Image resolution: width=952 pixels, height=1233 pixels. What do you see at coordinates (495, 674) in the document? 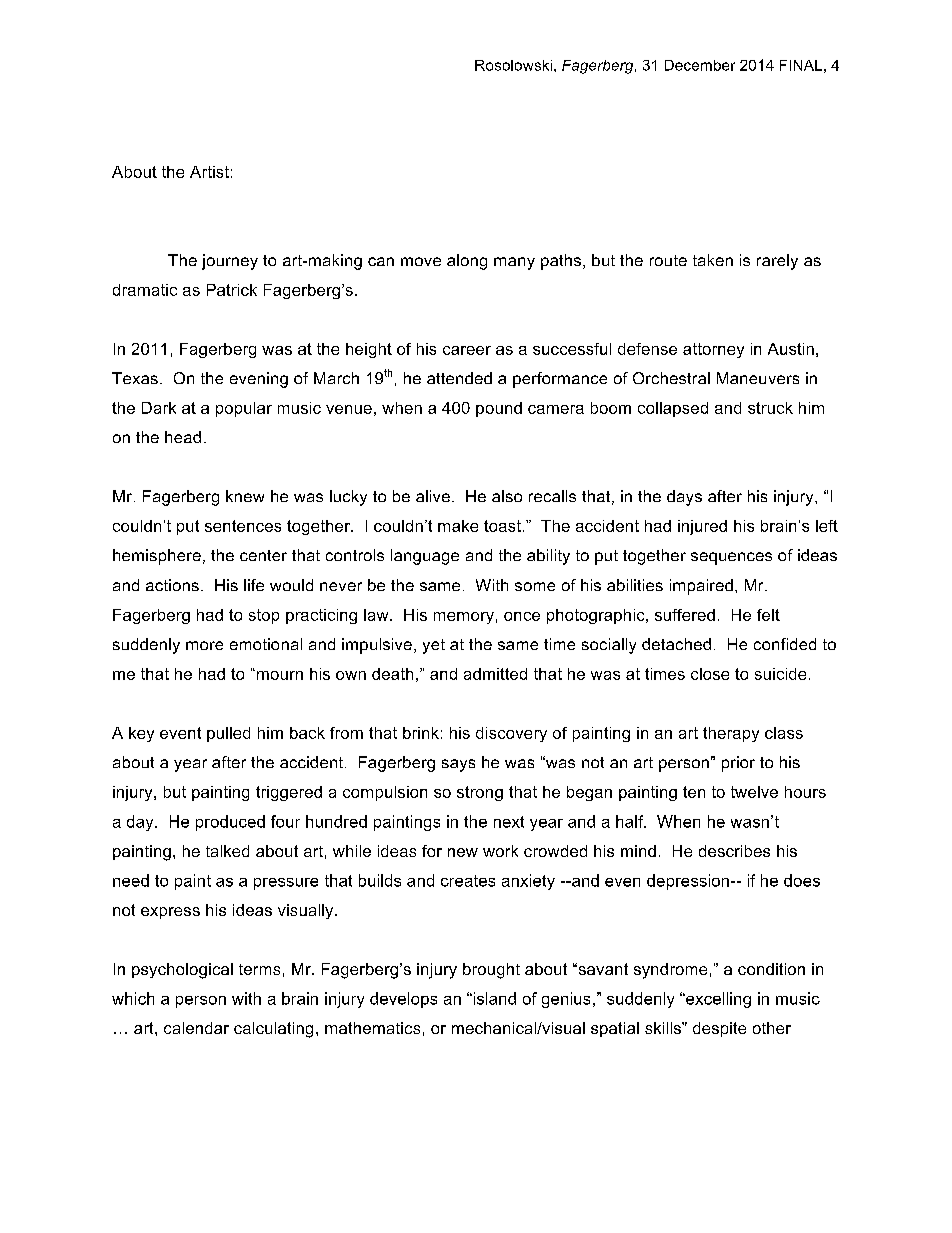
I see `admitted` at bounding box center [495, 674].
